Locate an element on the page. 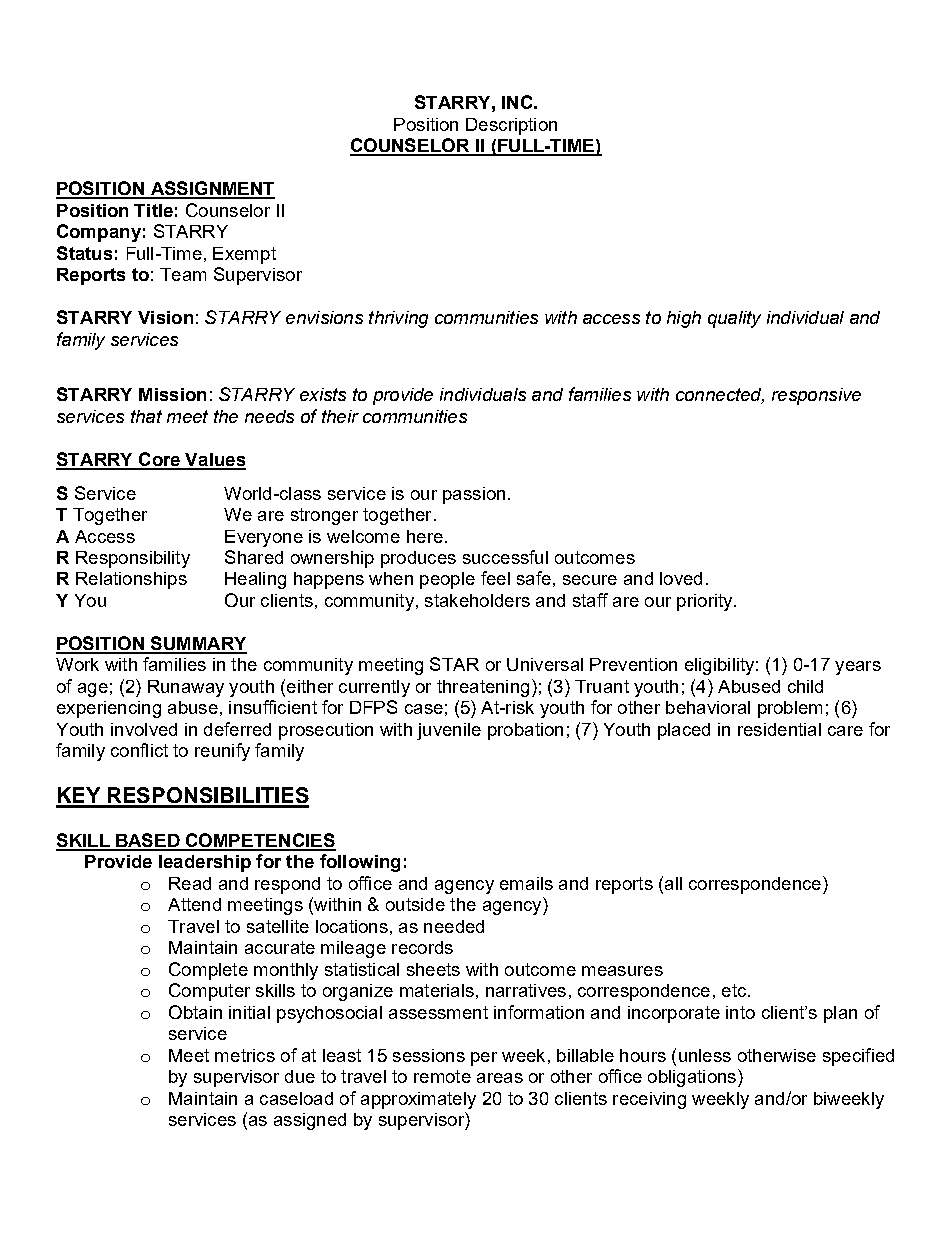 This page has height=1233, width=952. juvenile is located at coordinates (449, 731).
